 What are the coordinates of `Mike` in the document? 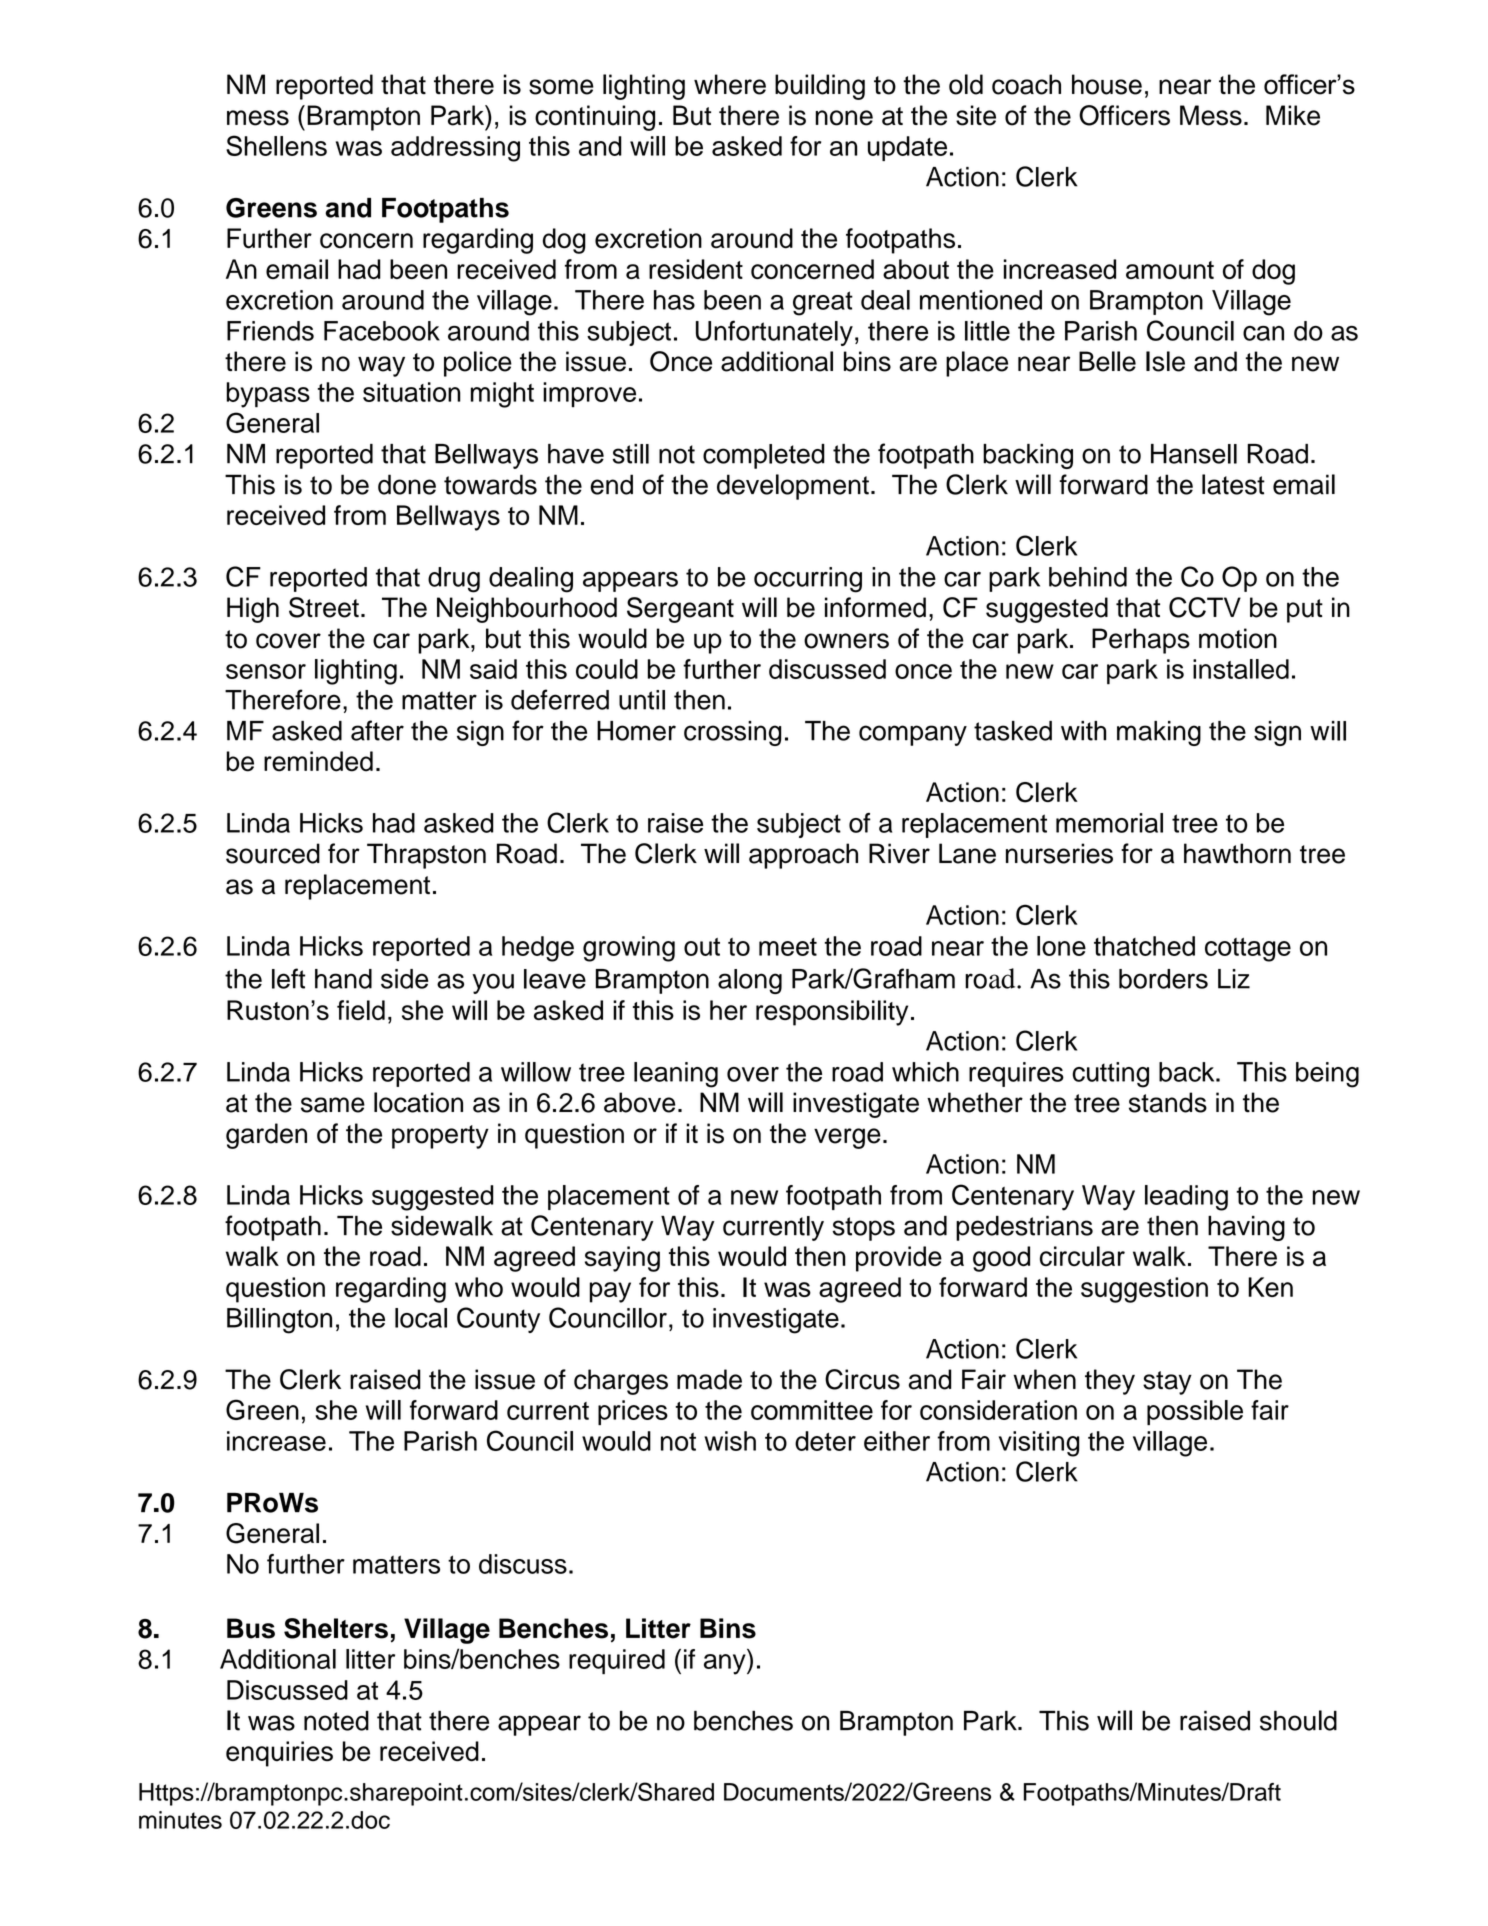 It's located at (1293, 115).
